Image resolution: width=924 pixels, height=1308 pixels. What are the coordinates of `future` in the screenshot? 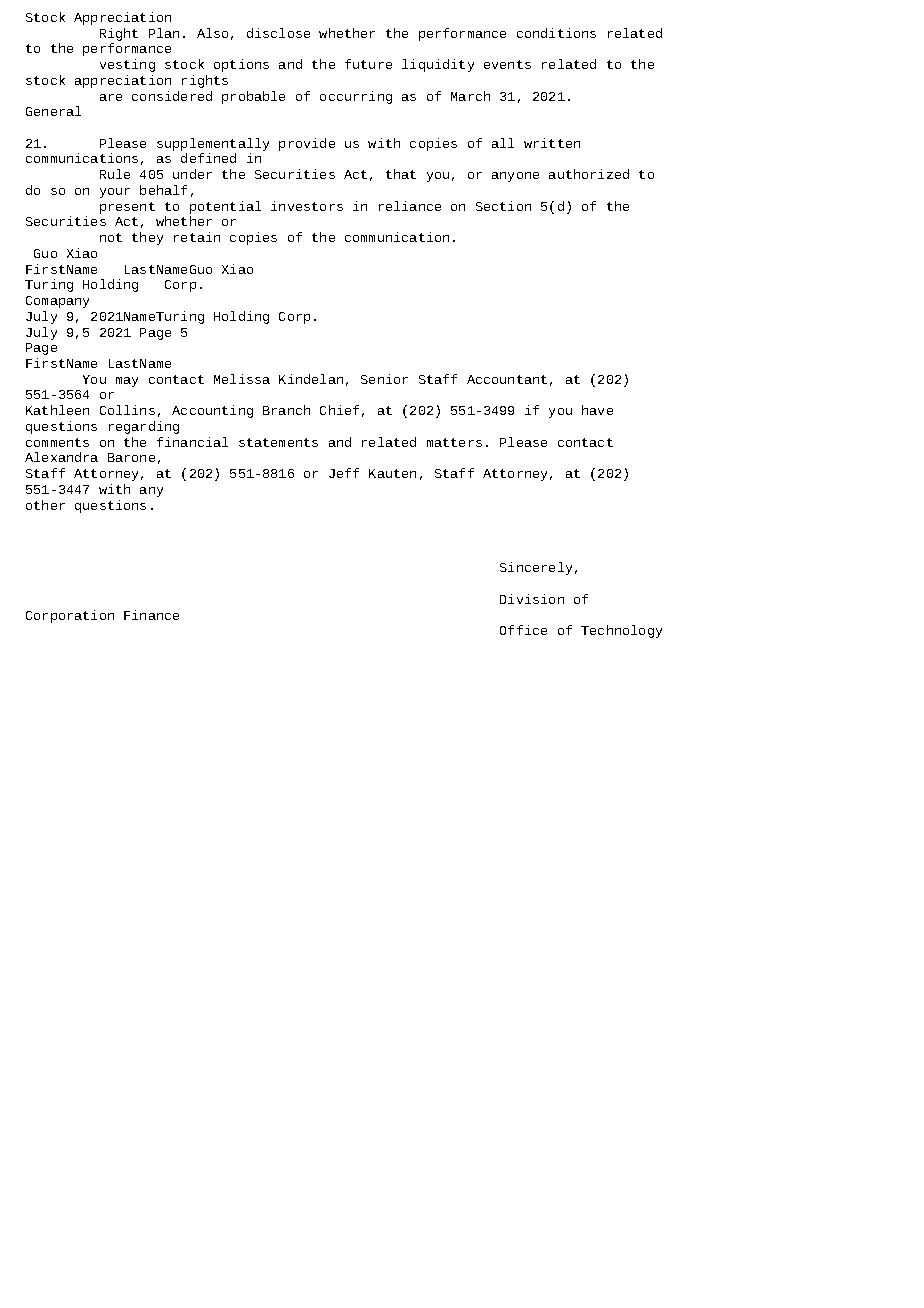 It's located at (368, 64).
